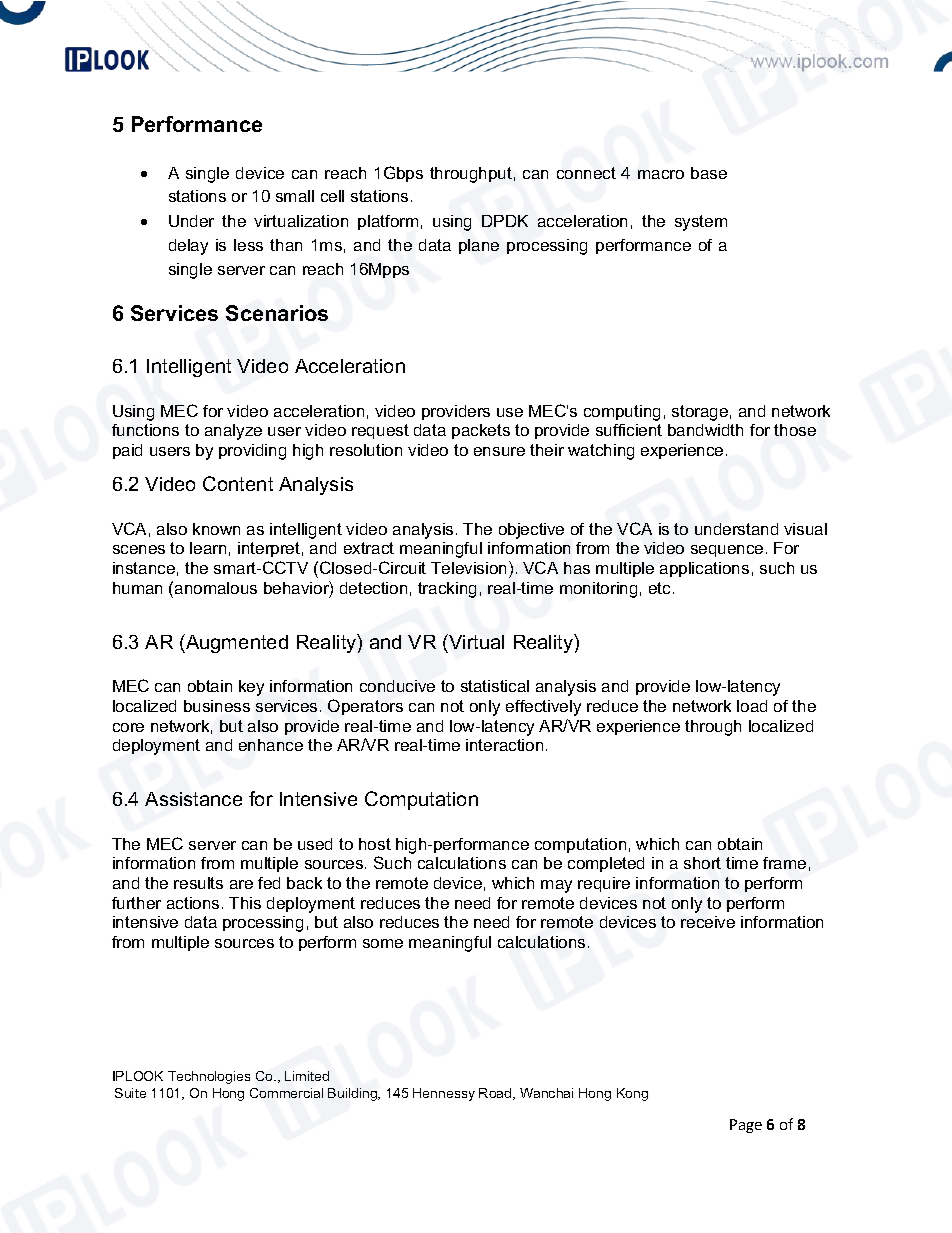  What do you see at coordinates (701, 223) in the page?
I see `system` at bounding box center [701, 223].
